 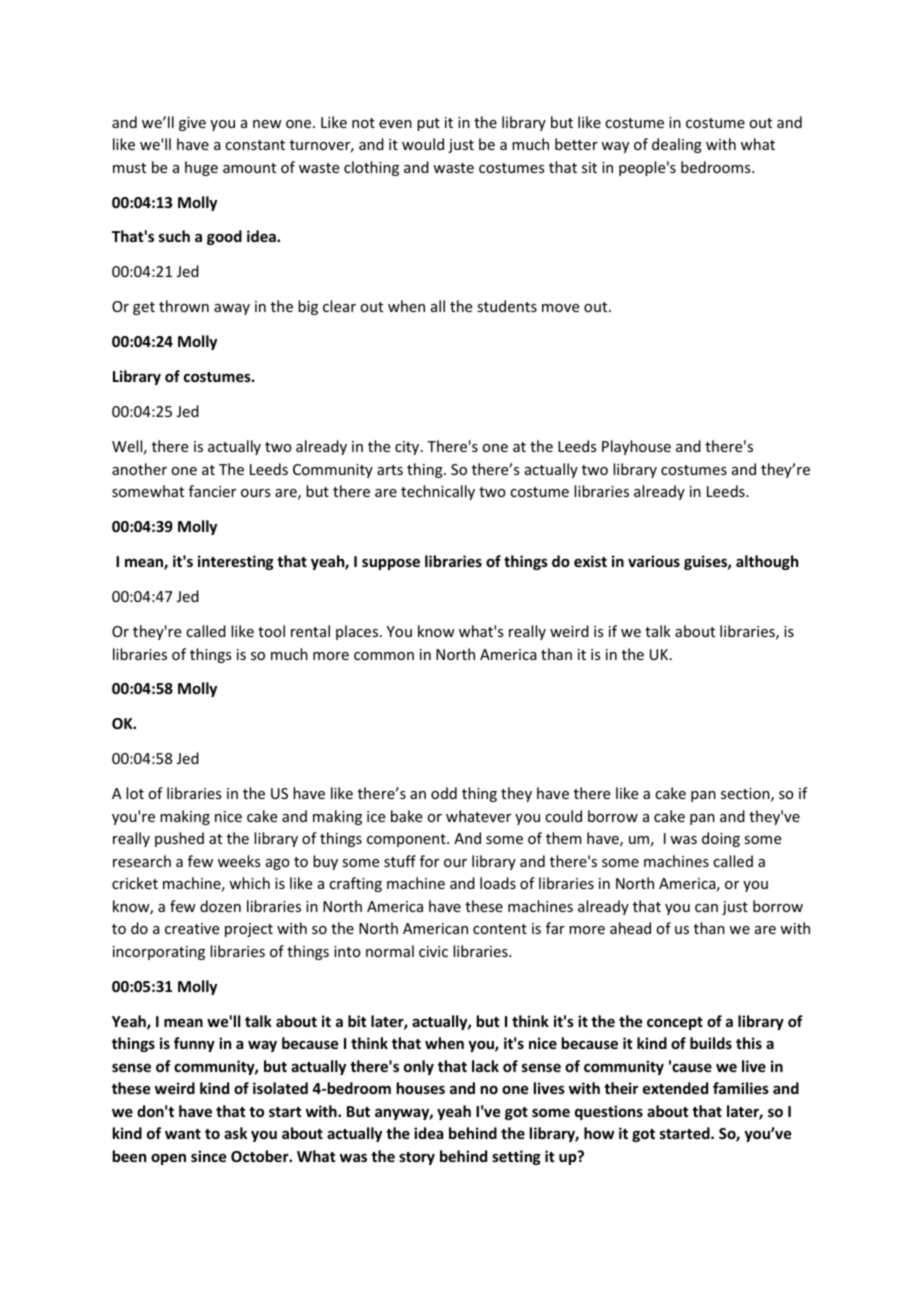 I want to click on pushed, so click(x=179, y=839).
